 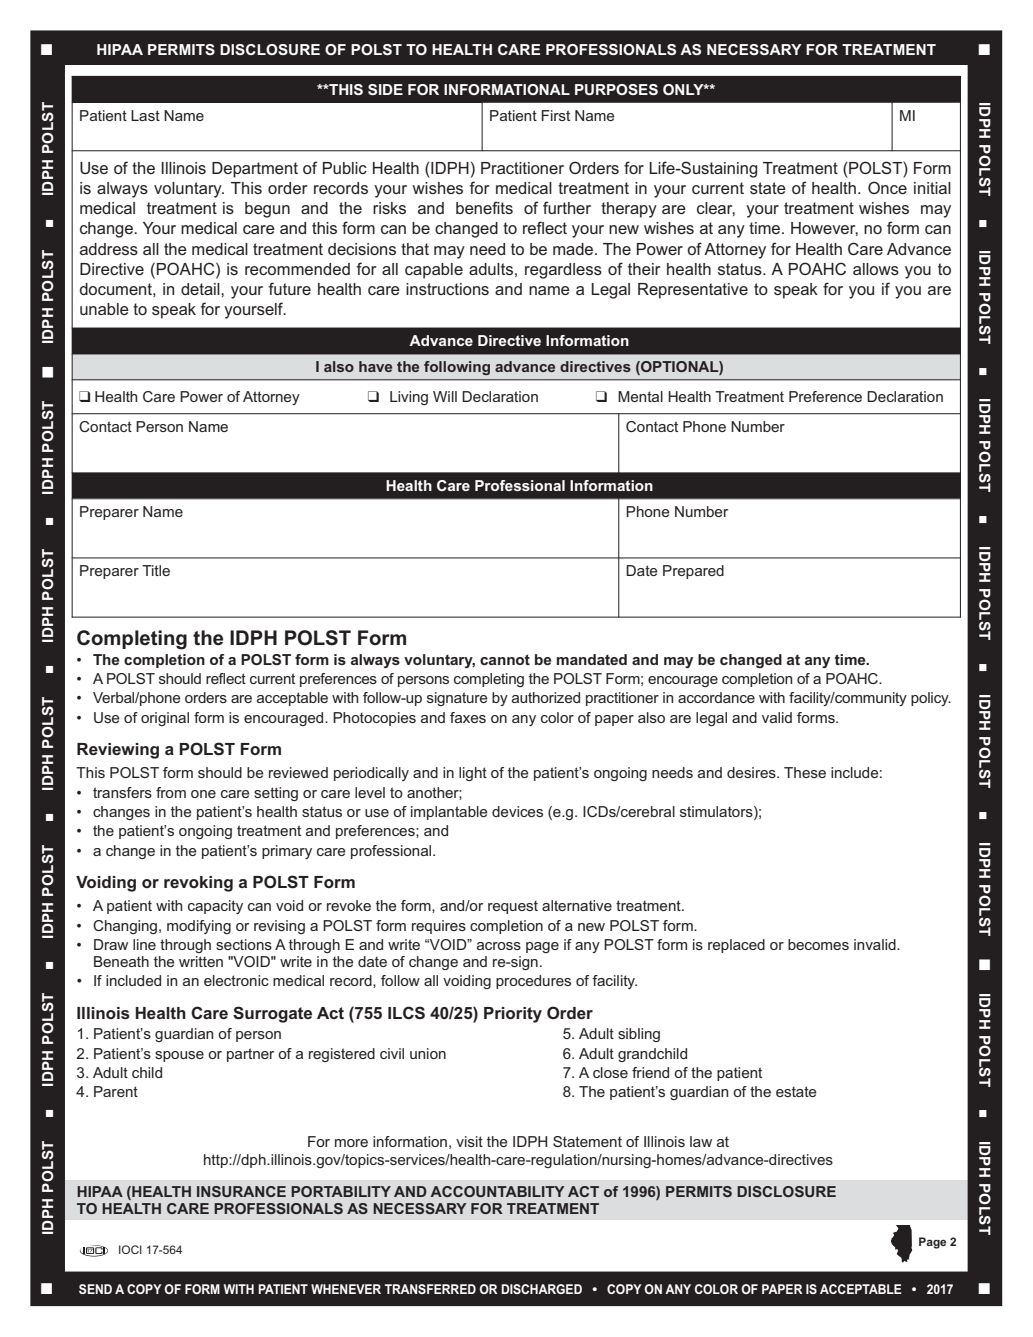 What do you see at coordinates (445, 396) in the screenshot?
I see `Will` at bounding box center [445, 396].
